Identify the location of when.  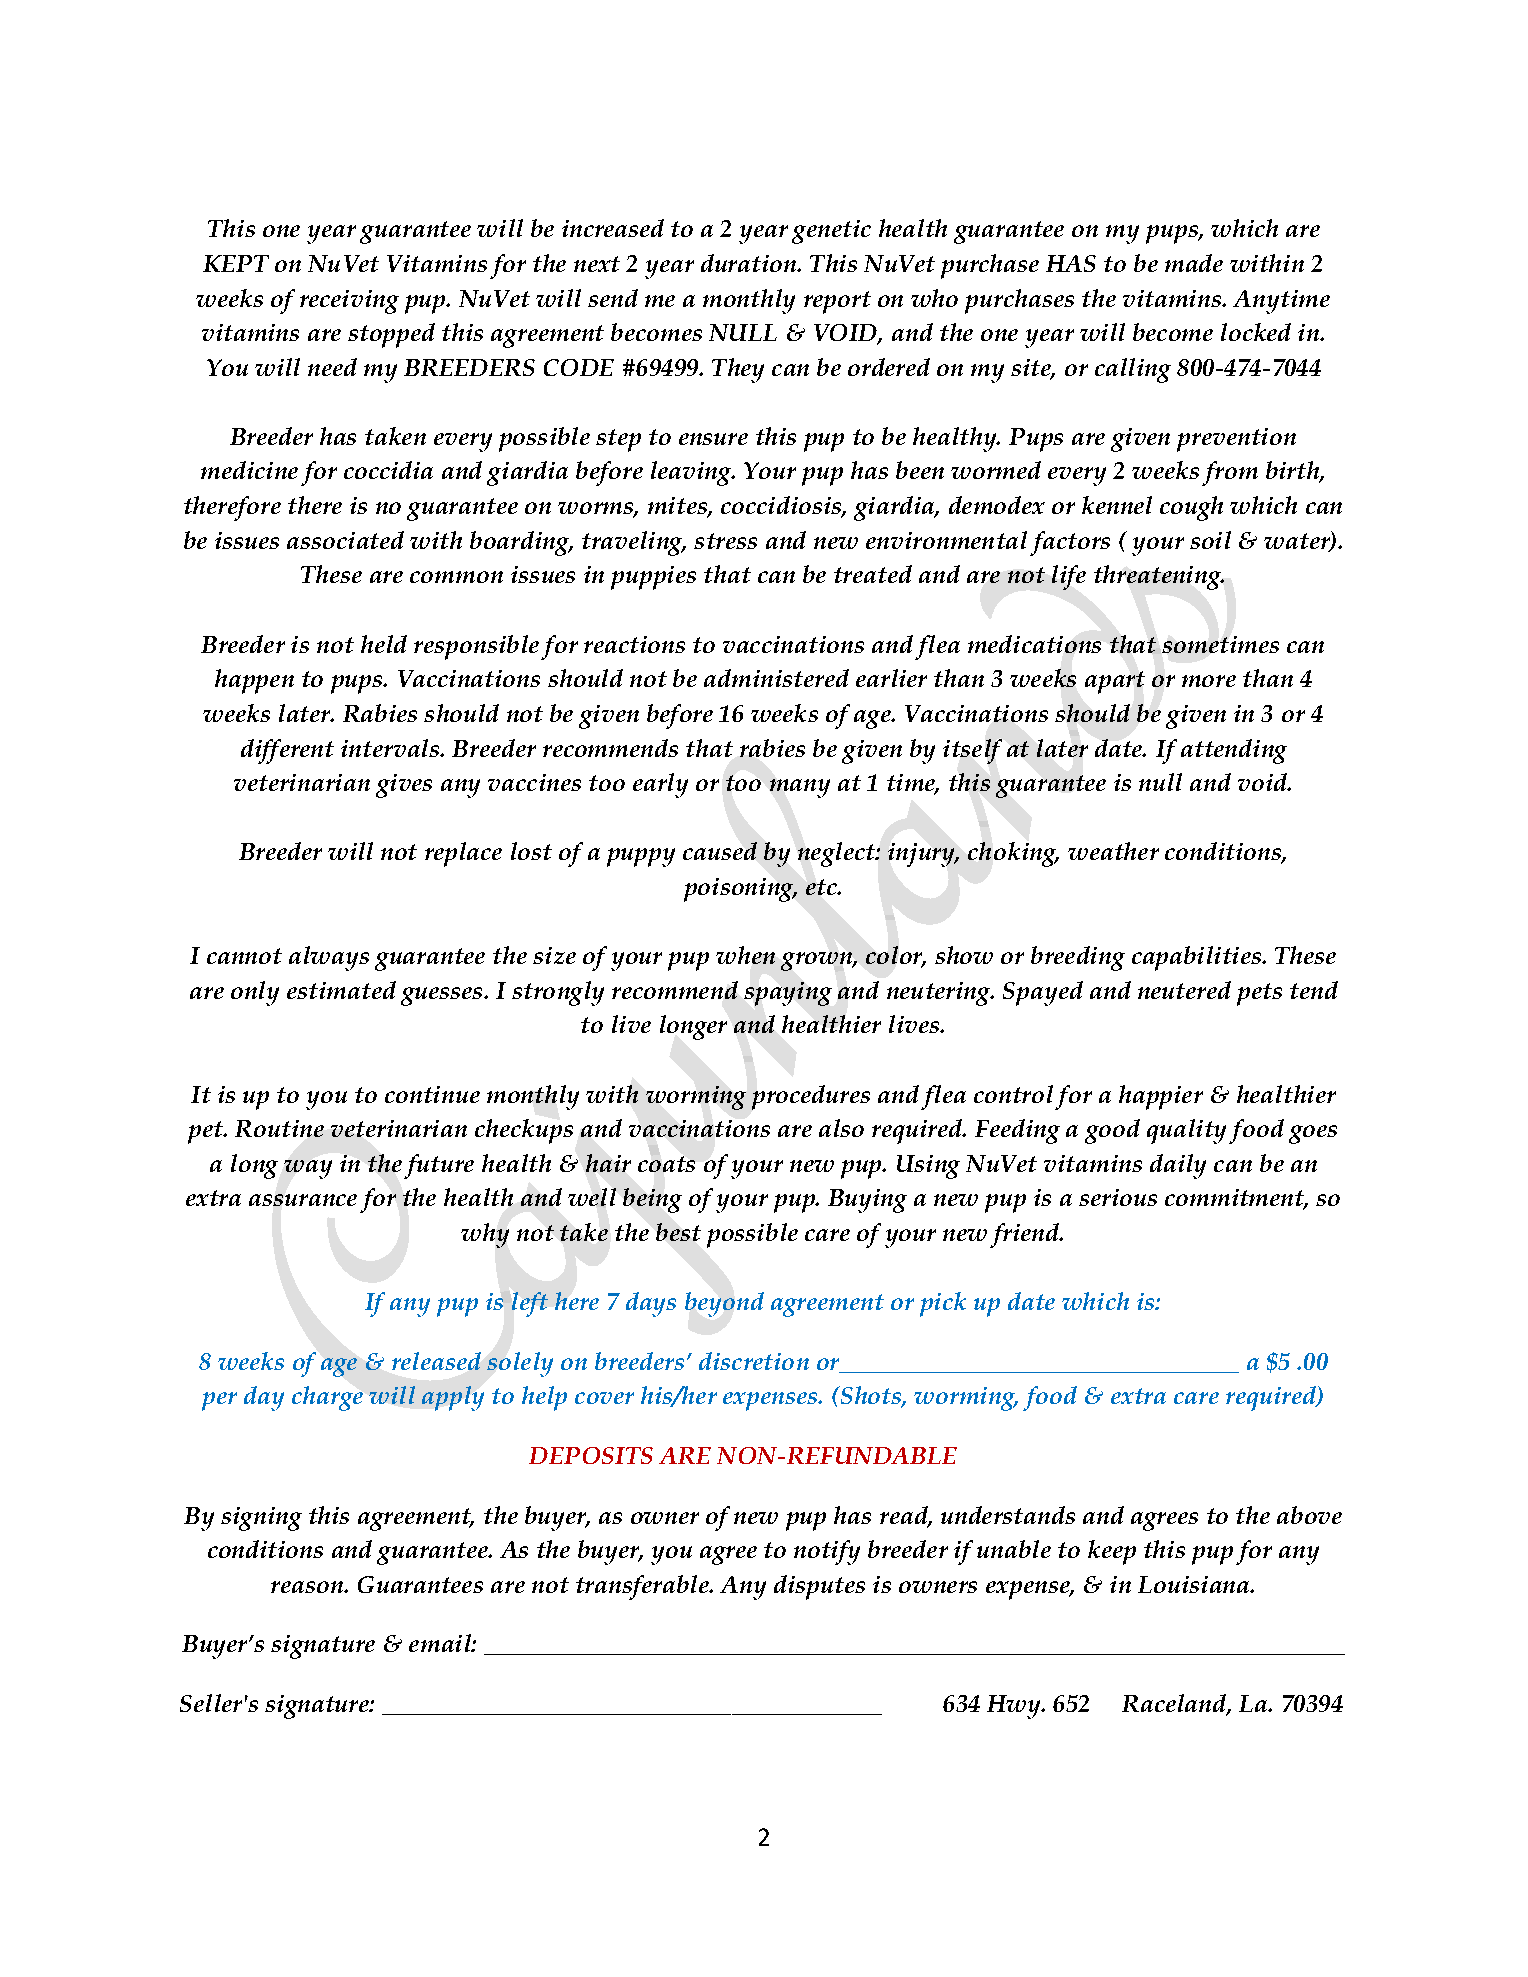
(745, 955).
